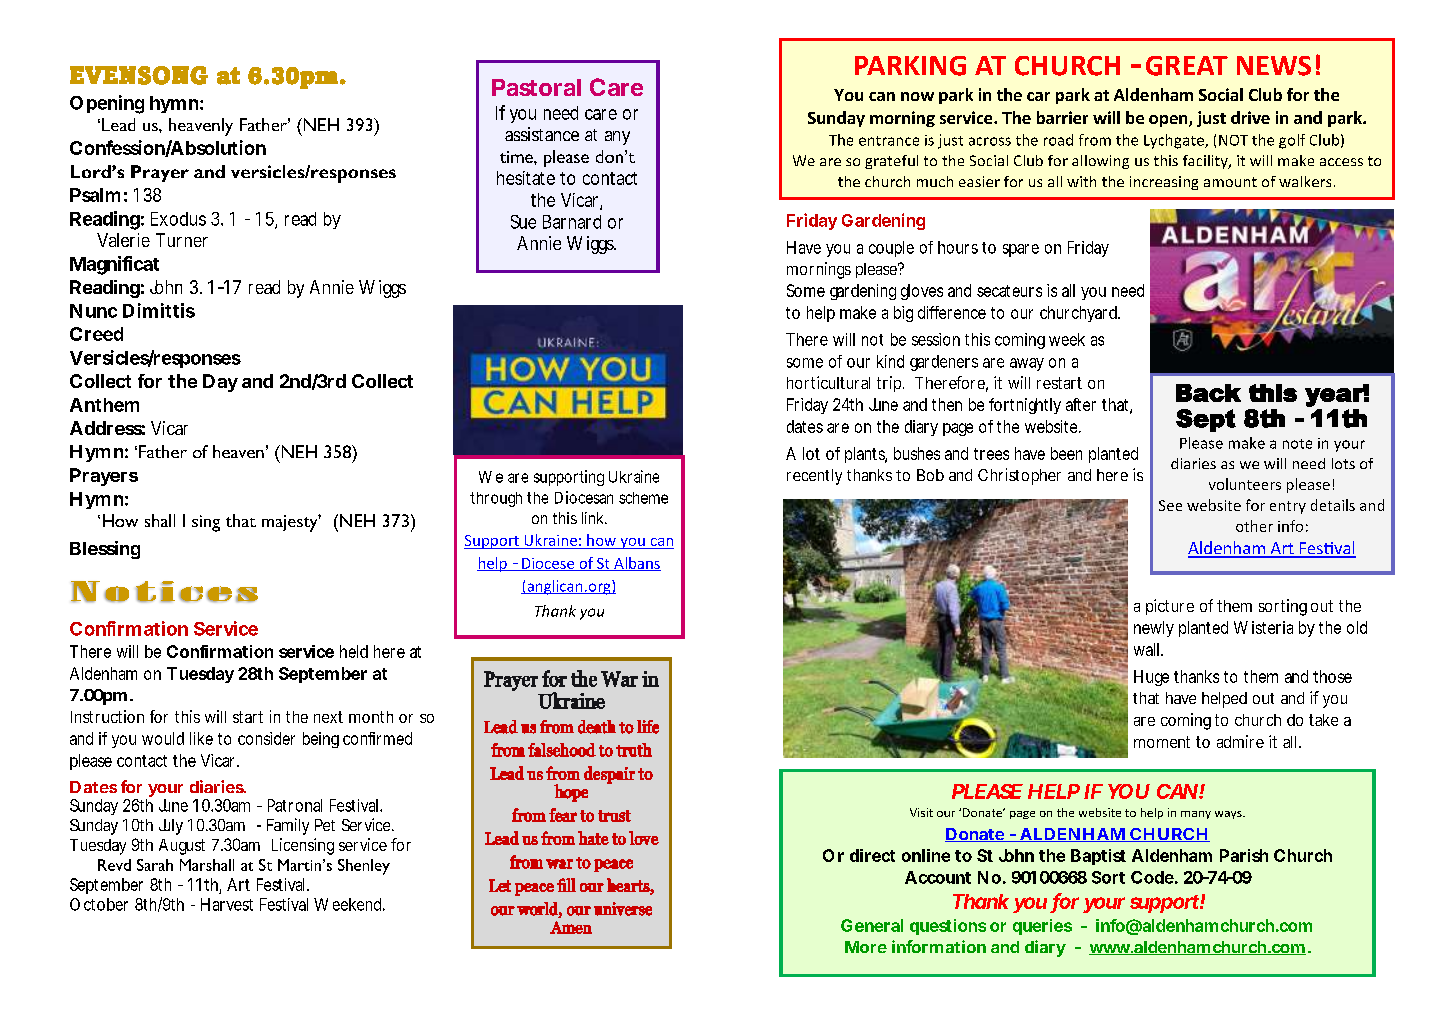 This page has width=1437, height=1016. I want to click on Pastoral, so click(536, 87).
